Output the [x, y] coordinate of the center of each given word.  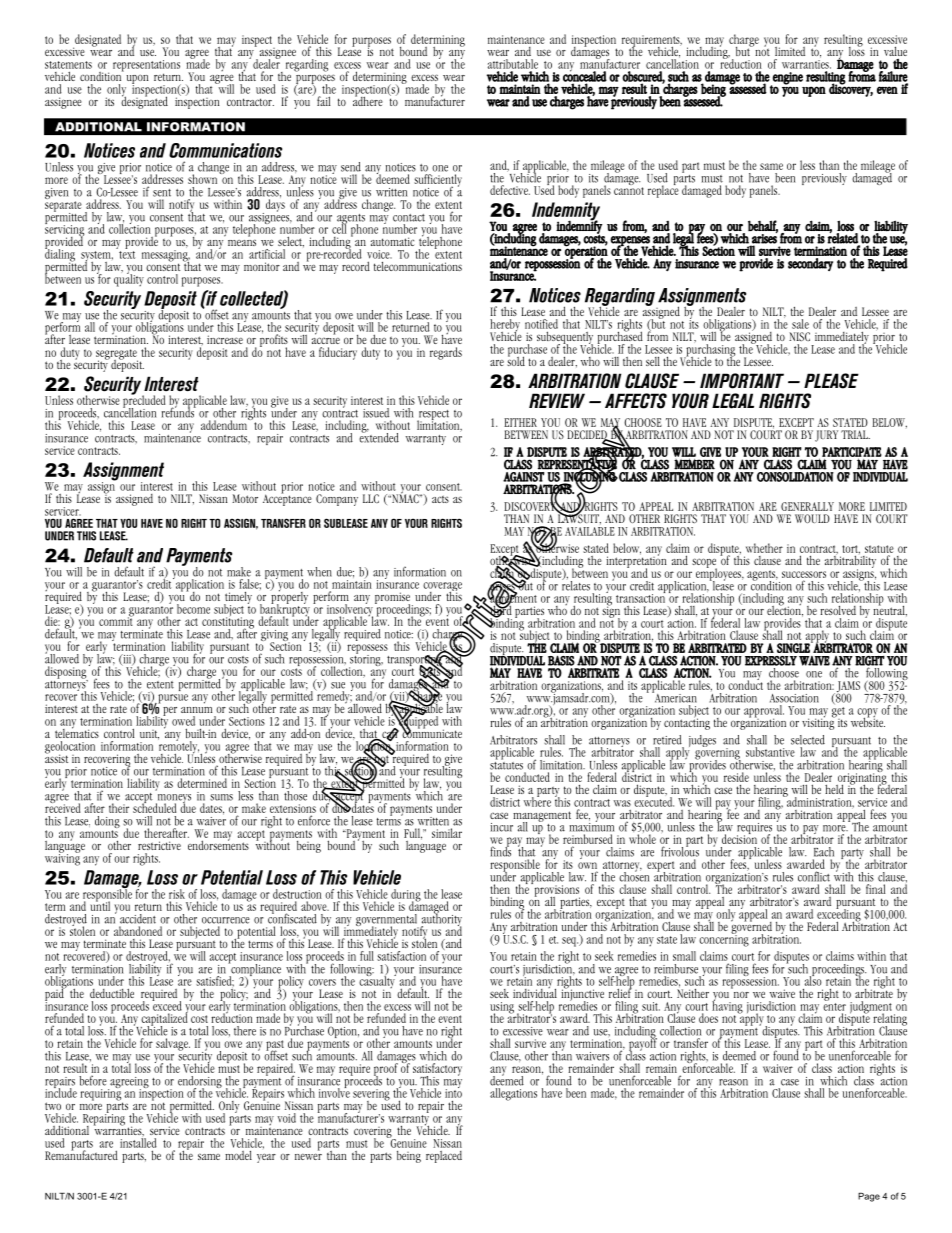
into [453, 1092]
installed [138, 1143]
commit [116, 620]
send [351, 167]
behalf [763, 226]
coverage [442, 588]
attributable [513, 64]
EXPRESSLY [771, 661]
